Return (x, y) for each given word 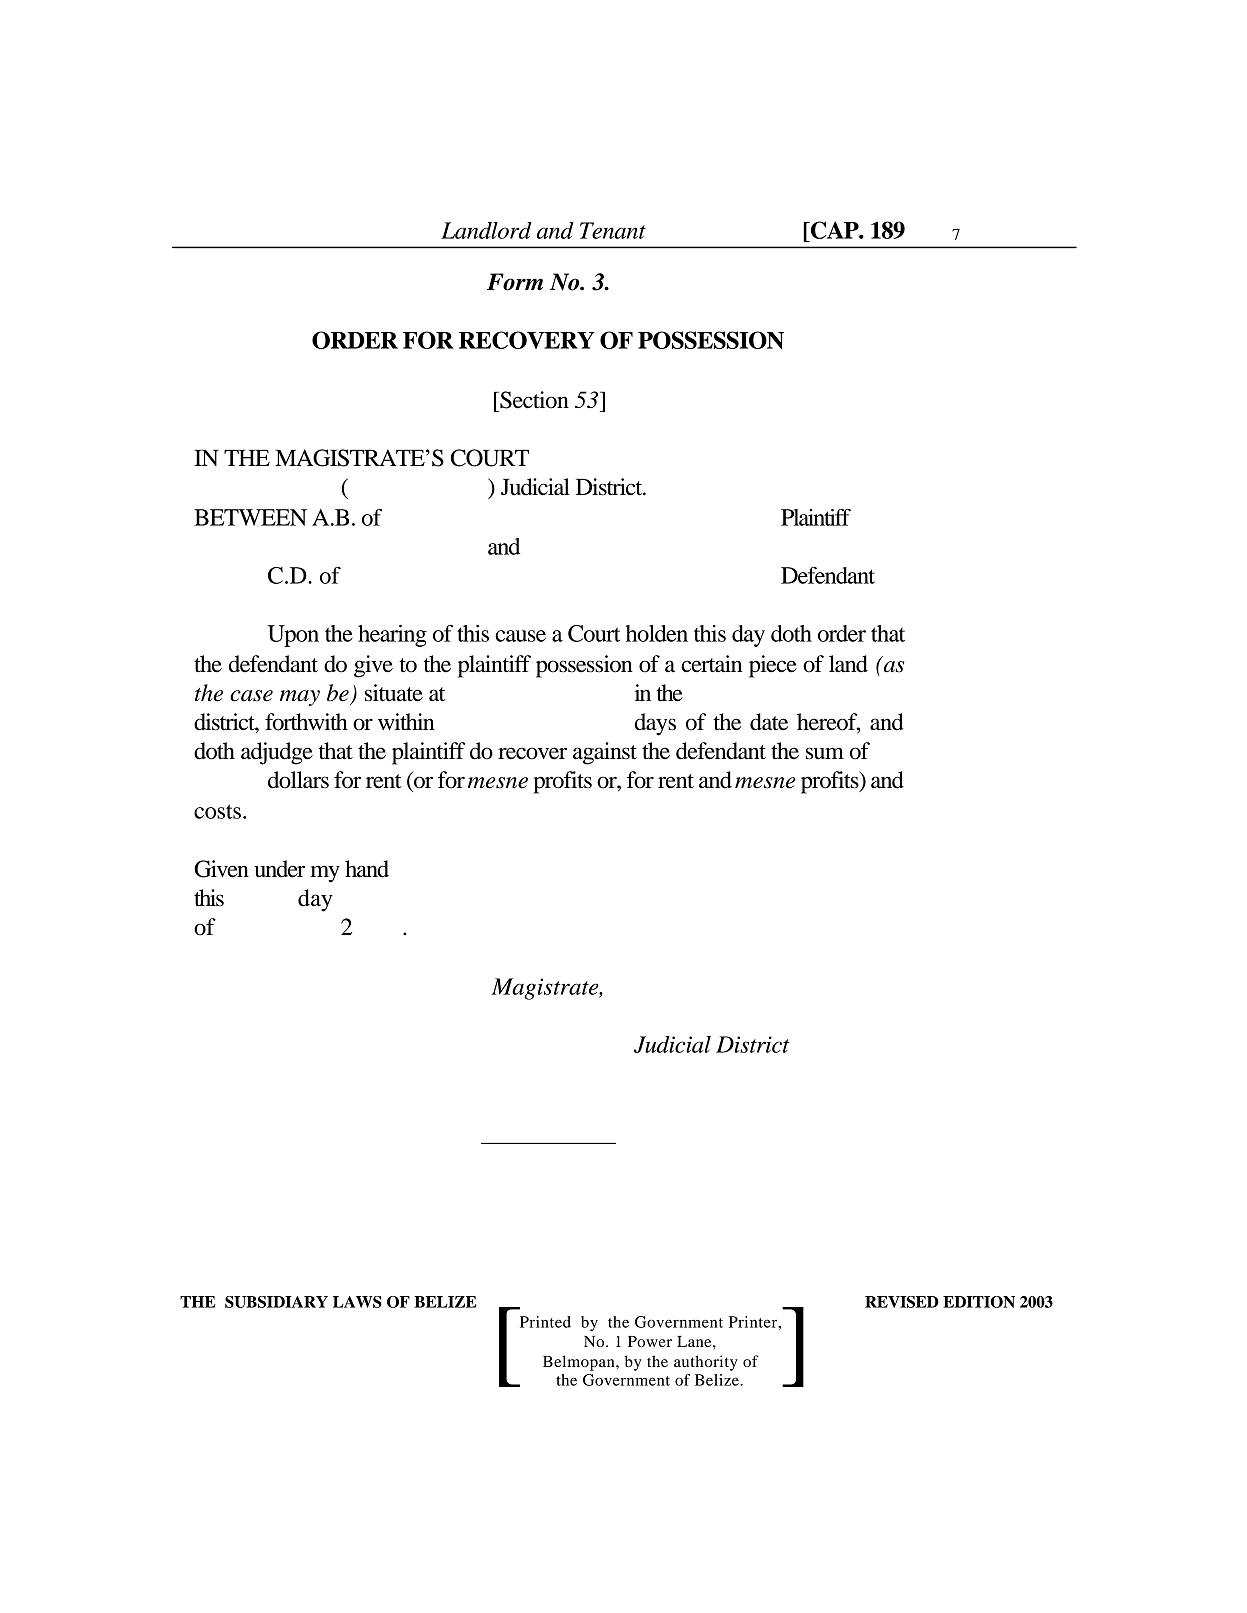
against (605, 753)
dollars (298, 780)
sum (825, 753)
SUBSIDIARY (276, 1302)
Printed (545, 1322)
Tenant (613, 230)
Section (533, 400)
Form (515, 282)
